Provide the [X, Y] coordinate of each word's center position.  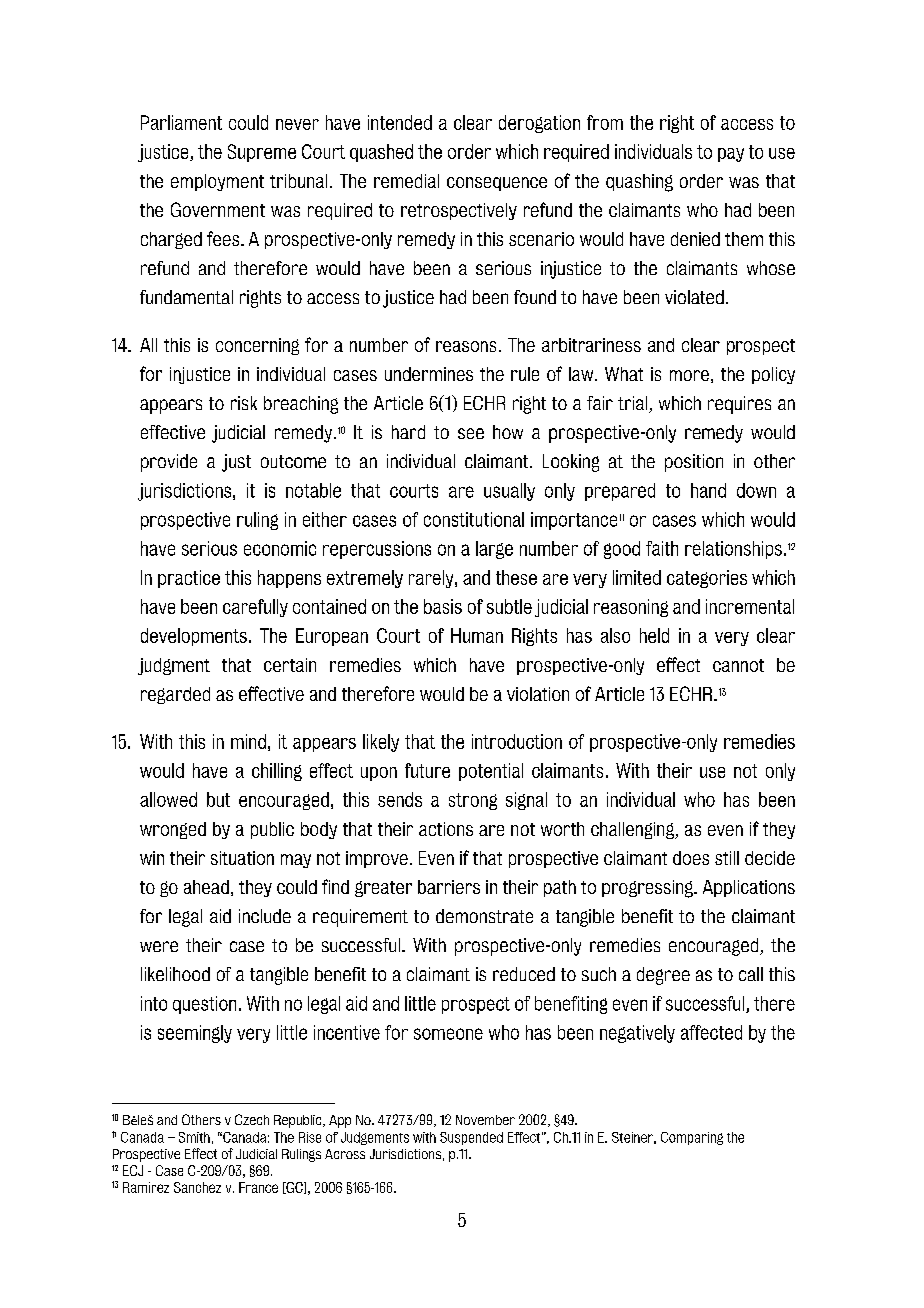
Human [477, 635]
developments [194, 637]
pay [731, 155]
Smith [194, 1137]
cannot [738, 665]
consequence [497, 184]
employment [217, 182]
